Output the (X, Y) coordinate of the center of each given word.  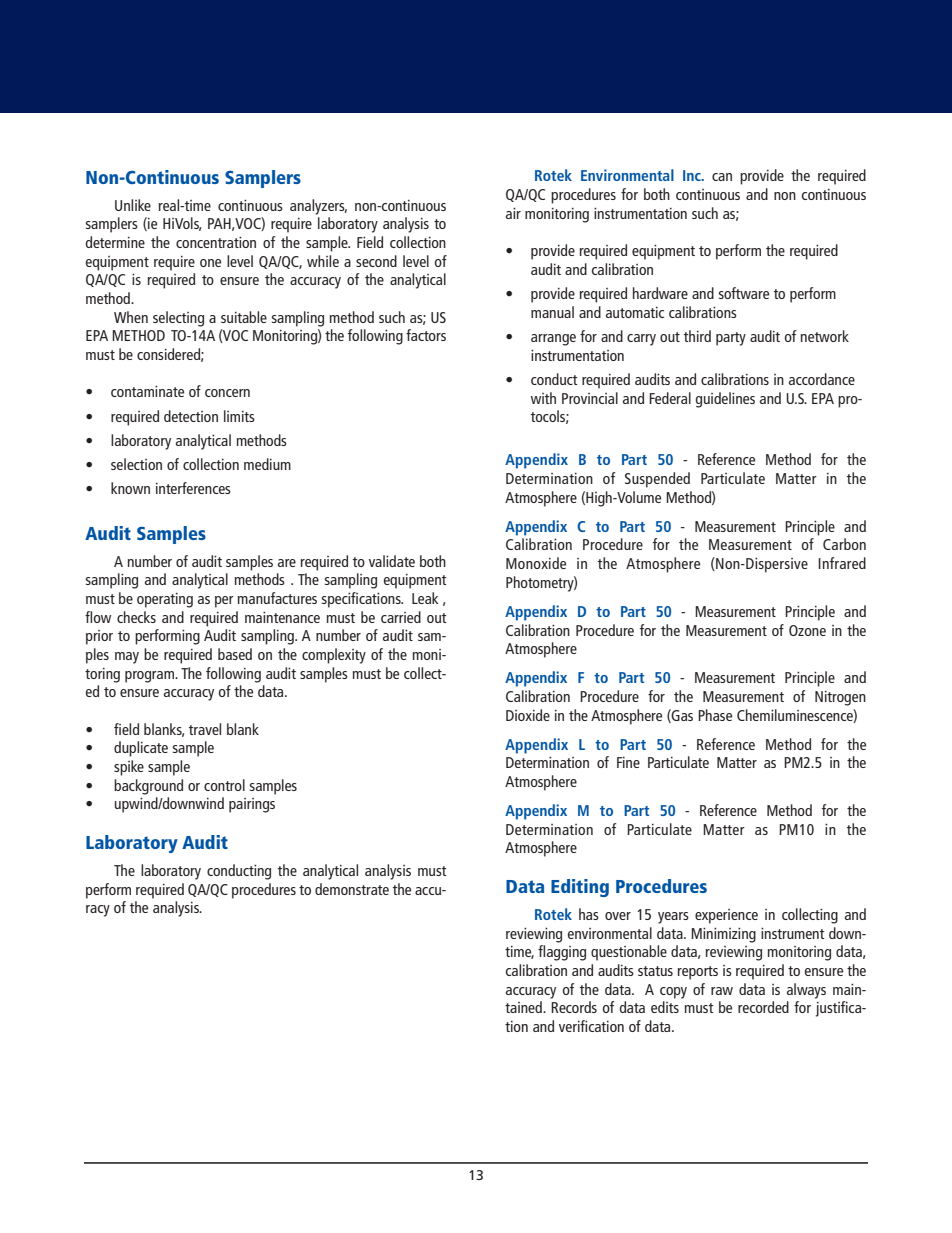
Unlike (133, 205)
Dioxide (528, 715)
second (376, 261)
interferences (193, 488)
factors (426, 335)
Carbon (844, 544)
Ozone (807, 630)
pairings (252, 805)
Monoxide (536, 563)
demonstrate (352, 889)
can (722, 177)
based (235, 654)
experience (726, 916)
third (697, 336)
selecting (178, 319)
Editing (580, 888)
